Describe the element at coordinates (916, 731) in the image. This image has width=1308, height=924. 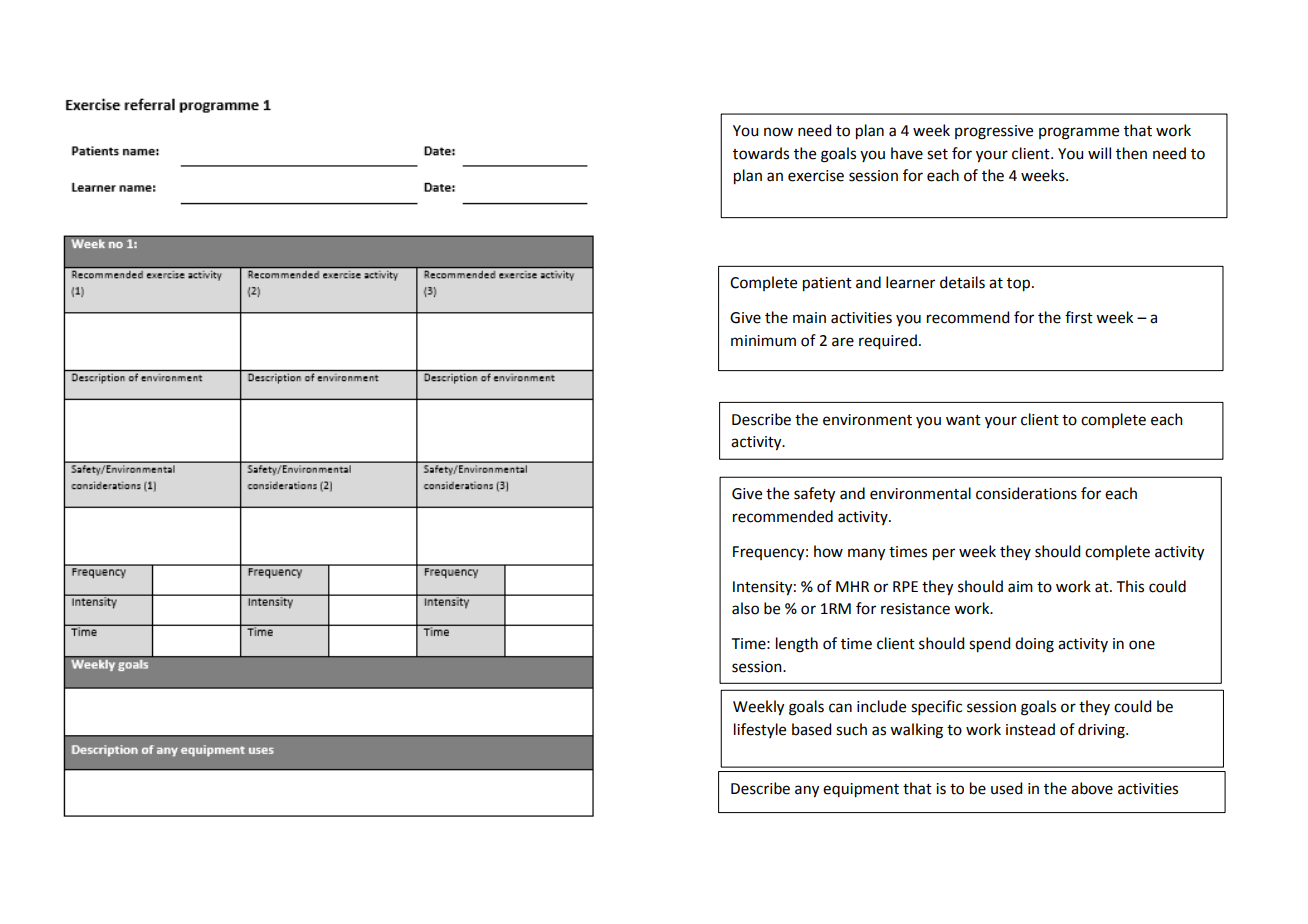
I see `walking` at that location.
